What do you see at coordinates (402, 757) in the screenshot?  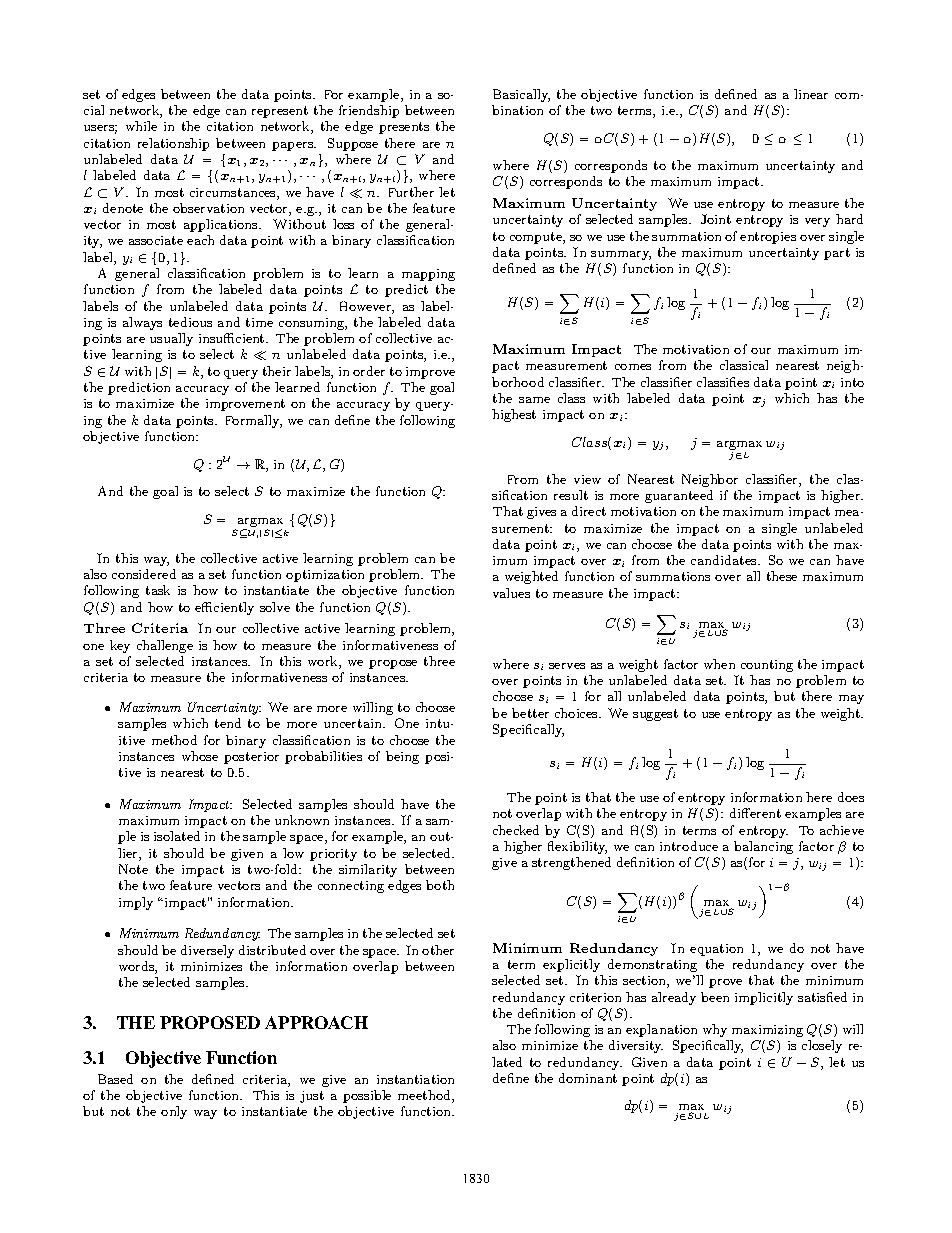 I see `being` at bounding box center [402, 757].
